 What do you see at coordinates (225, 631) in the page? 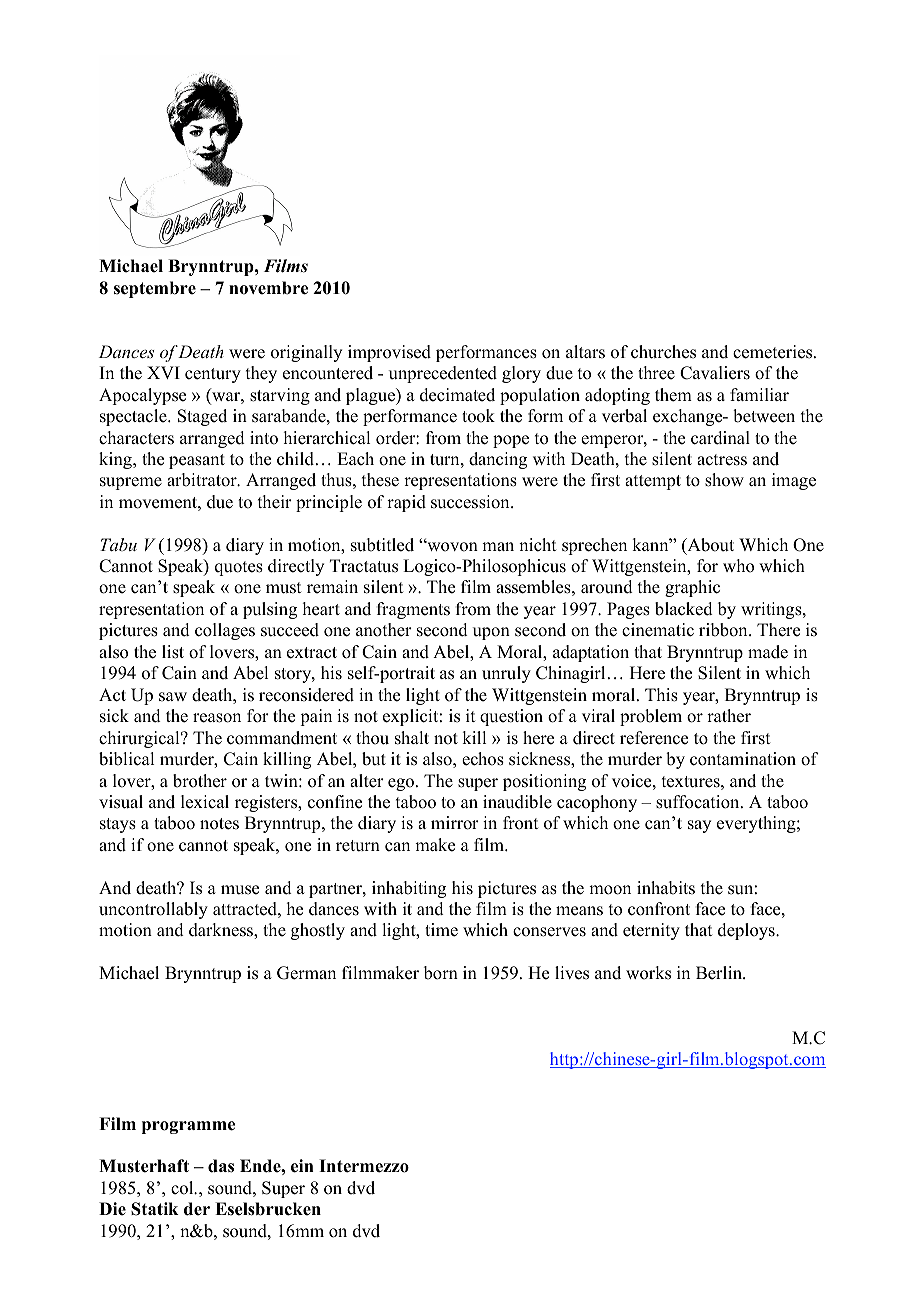
I see `collages` at bounding box center [225, 631].
